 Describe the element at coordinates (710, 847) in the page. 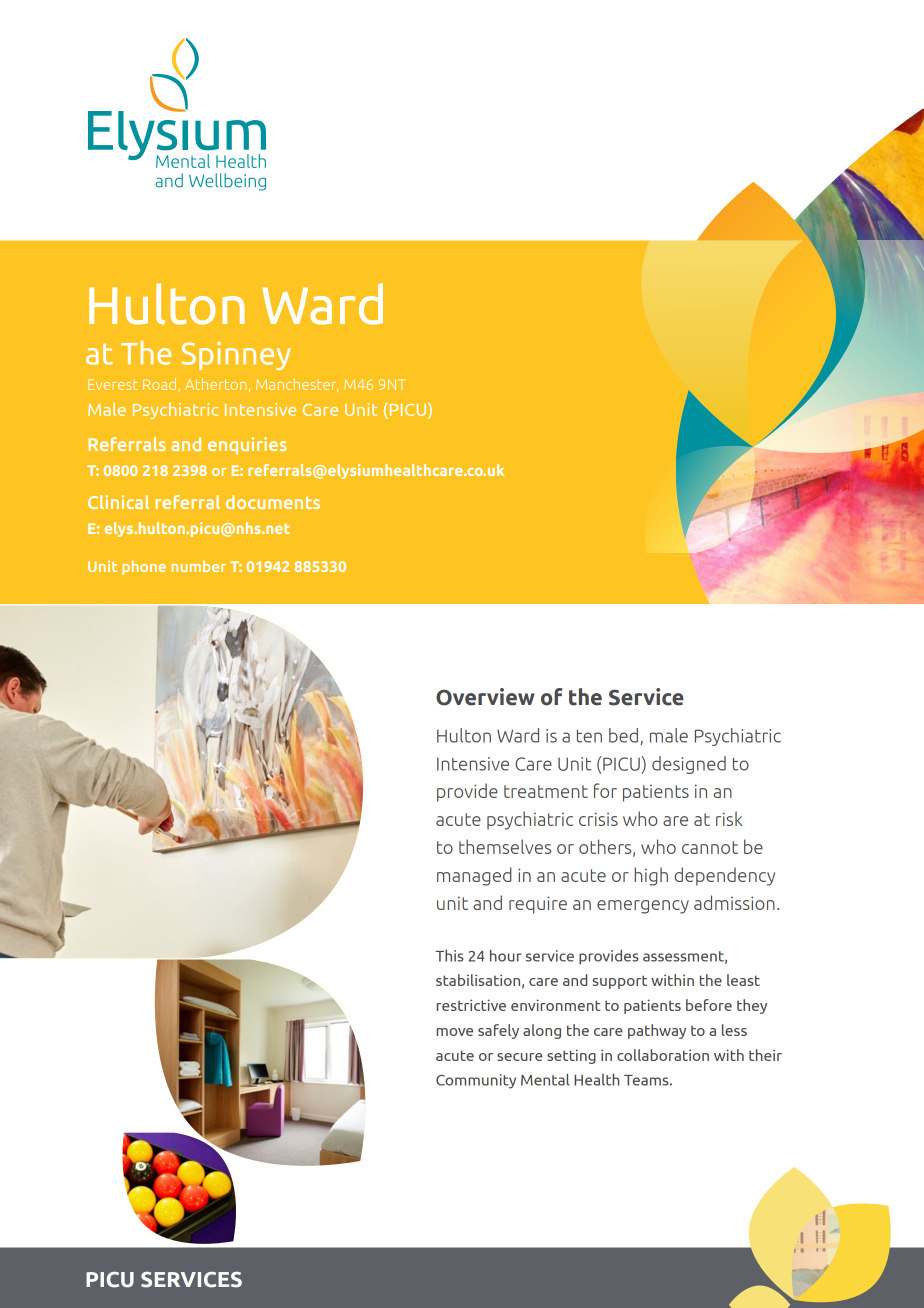

I see `cannot` at that location.
